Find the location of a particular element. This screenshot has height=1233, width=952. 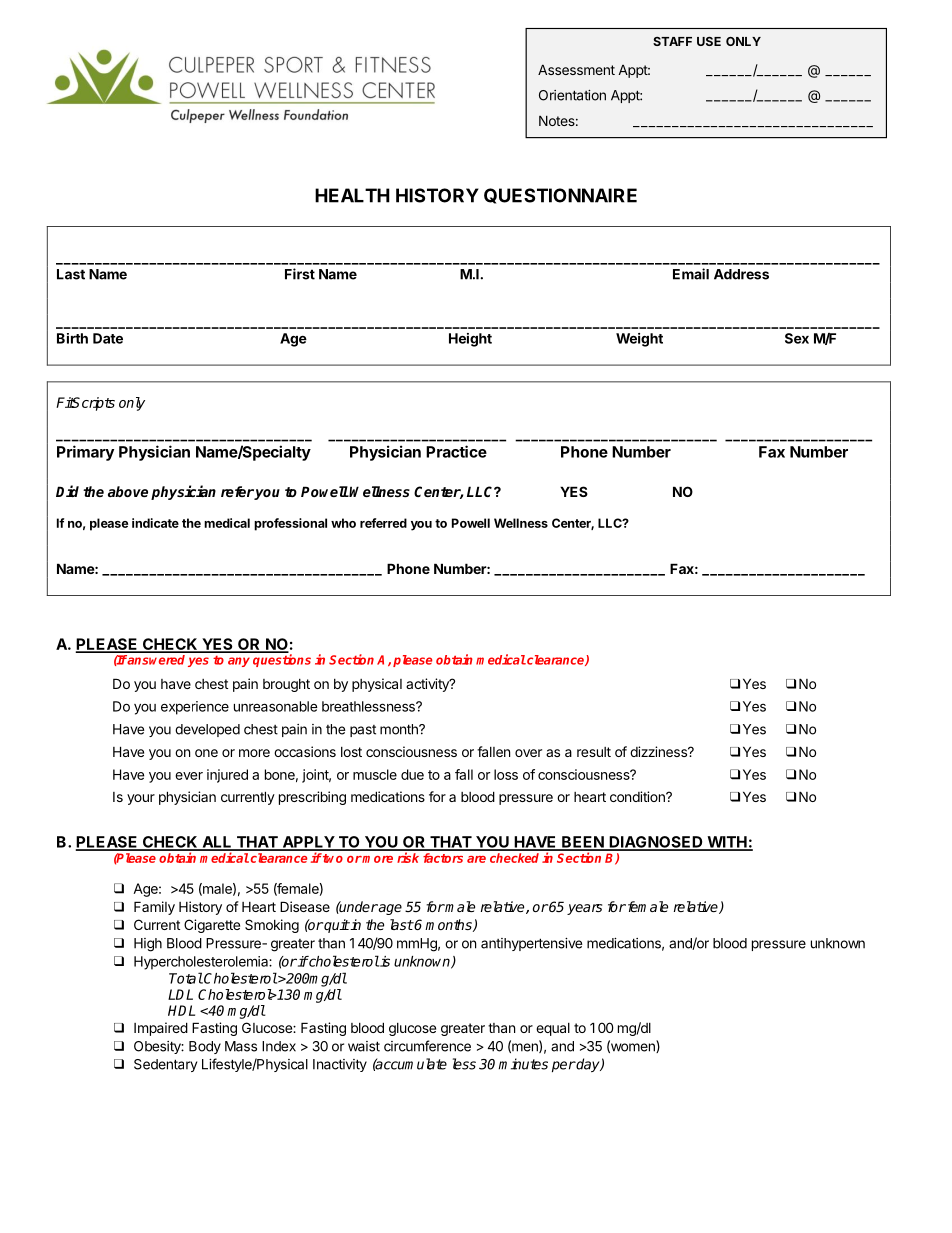

USE is located at coordinates (709, 41).
